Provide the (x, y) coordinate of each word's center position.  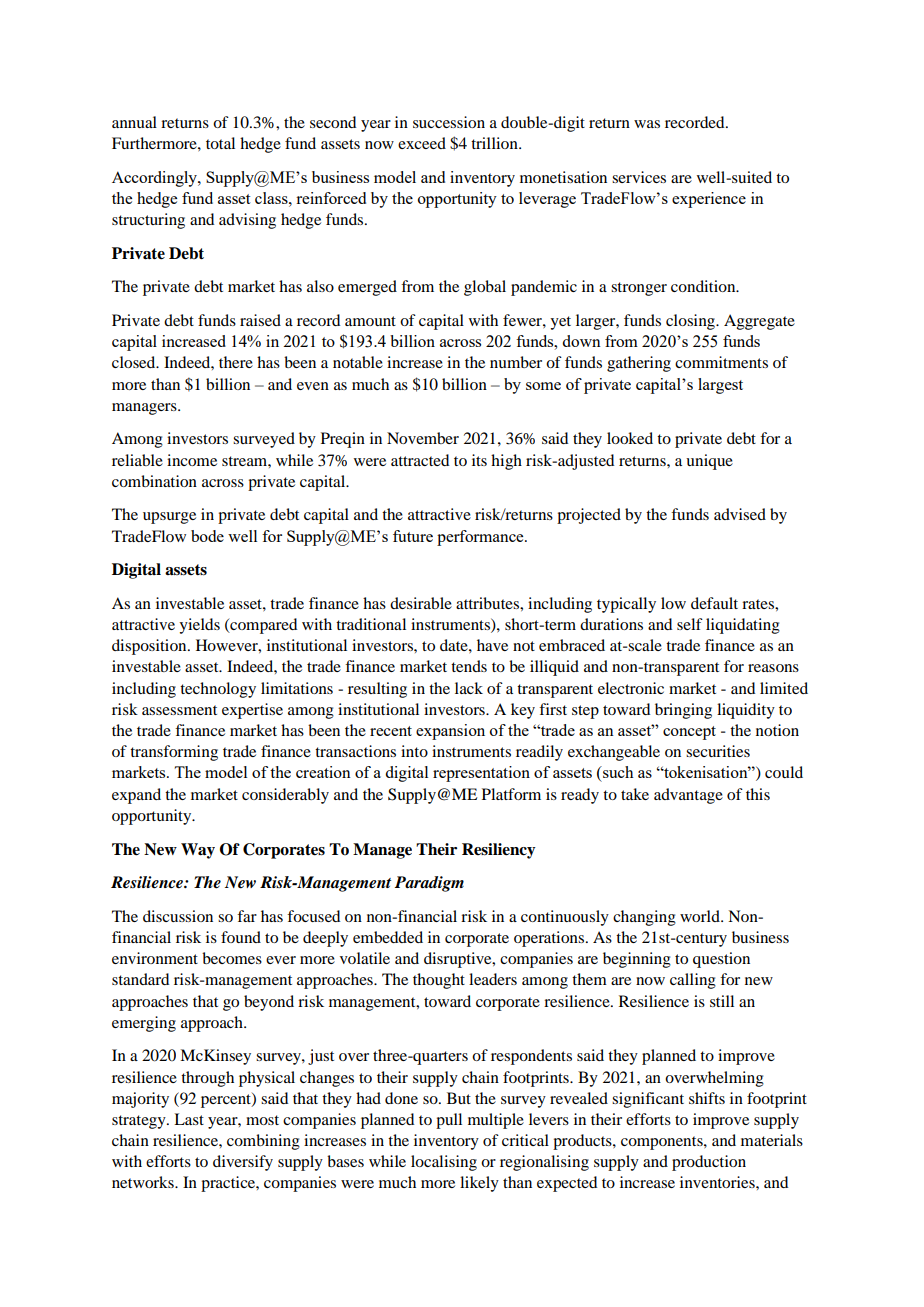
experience (709, 200)
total (220, 143)
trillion (495, 143)
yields (199, 626)
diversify (243, 1163)
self (690, 624)
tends (469, 666)
